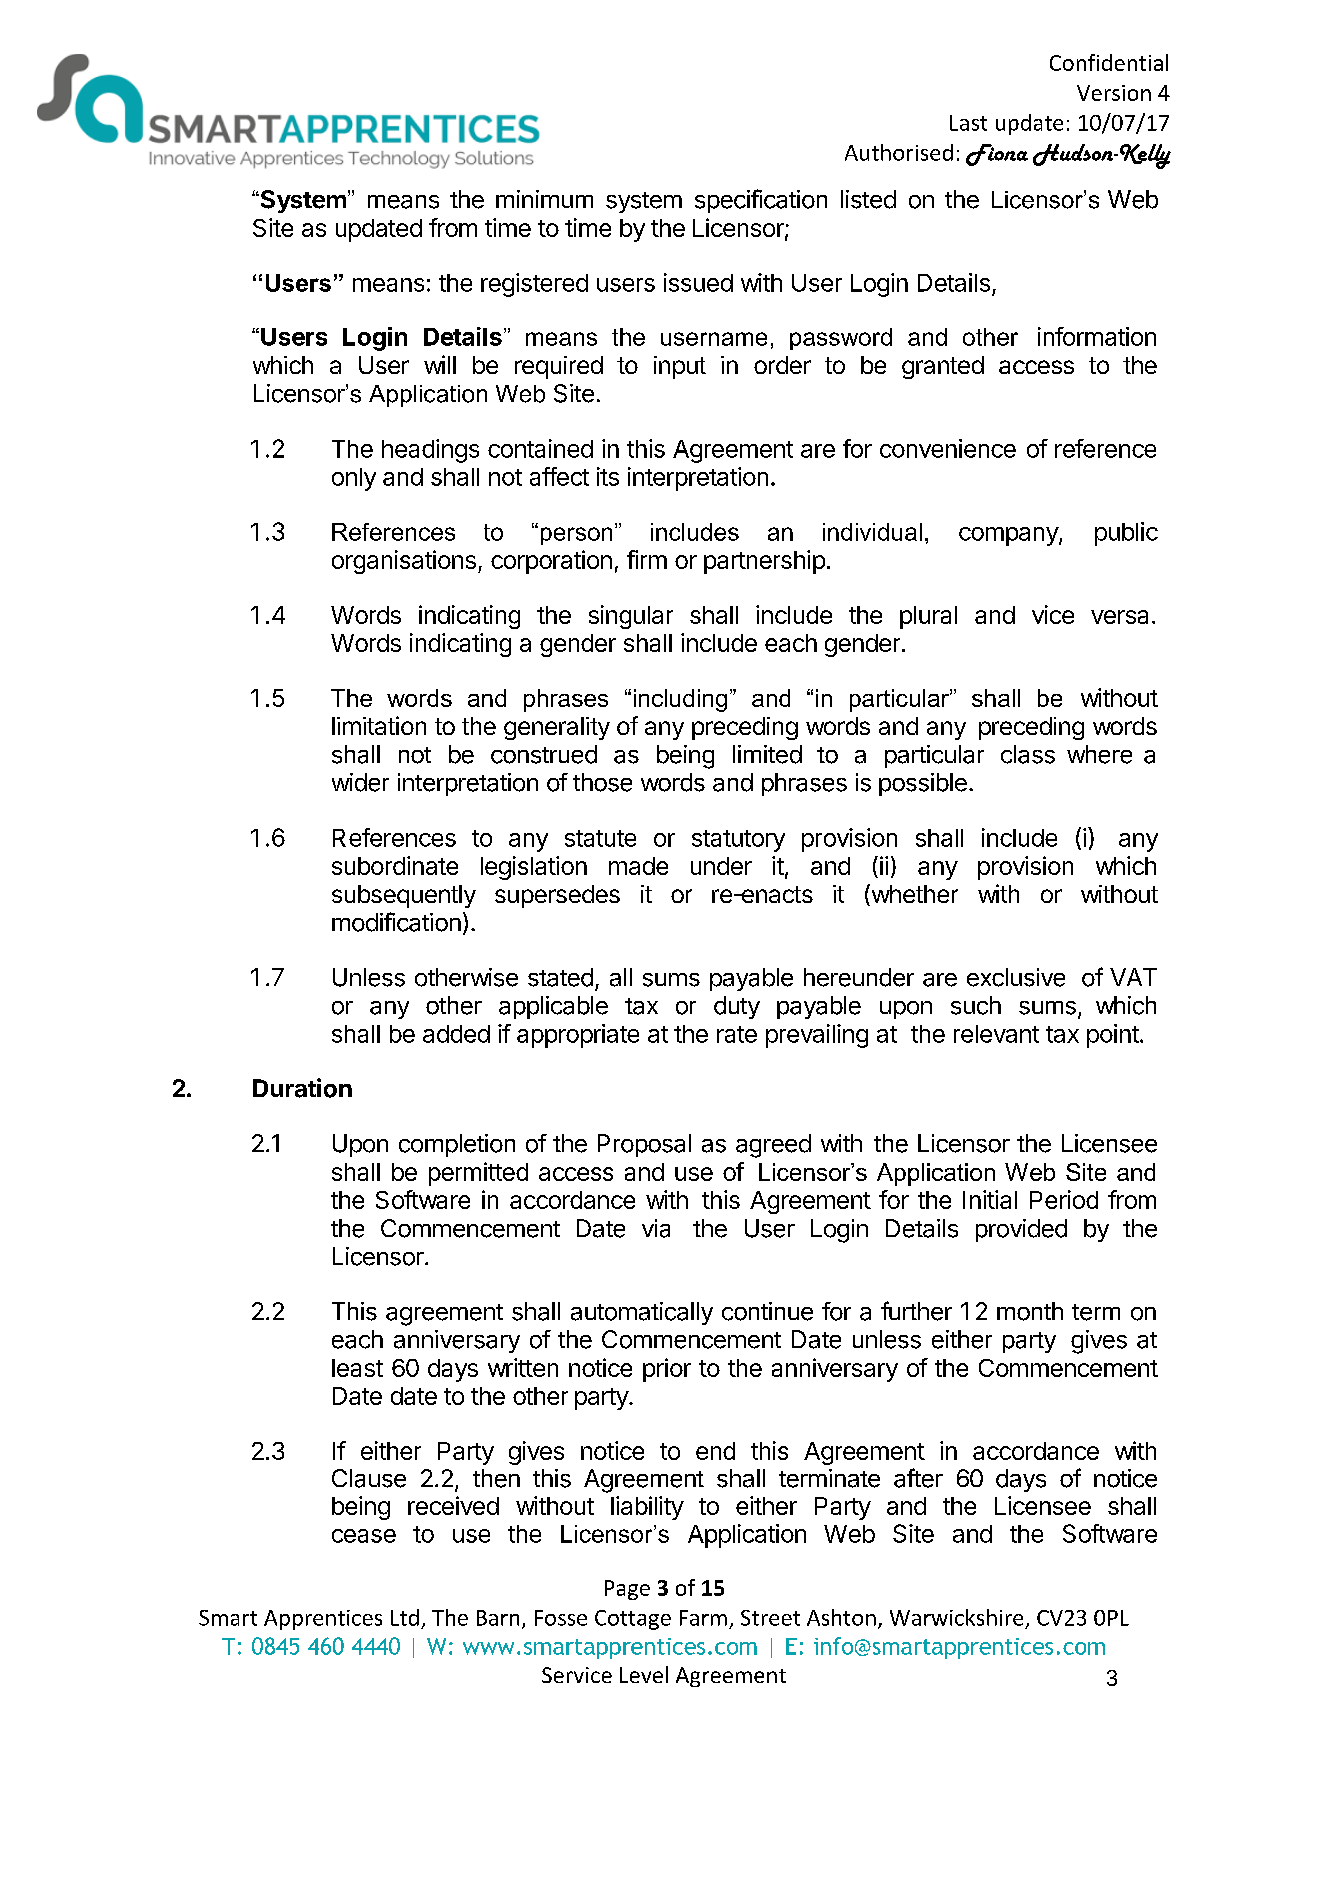 The height and width of the screenshot is (1878, 1328). Describe the element at coordinates (395, 865) in the screenshot. I see `subordinate` at that location.
